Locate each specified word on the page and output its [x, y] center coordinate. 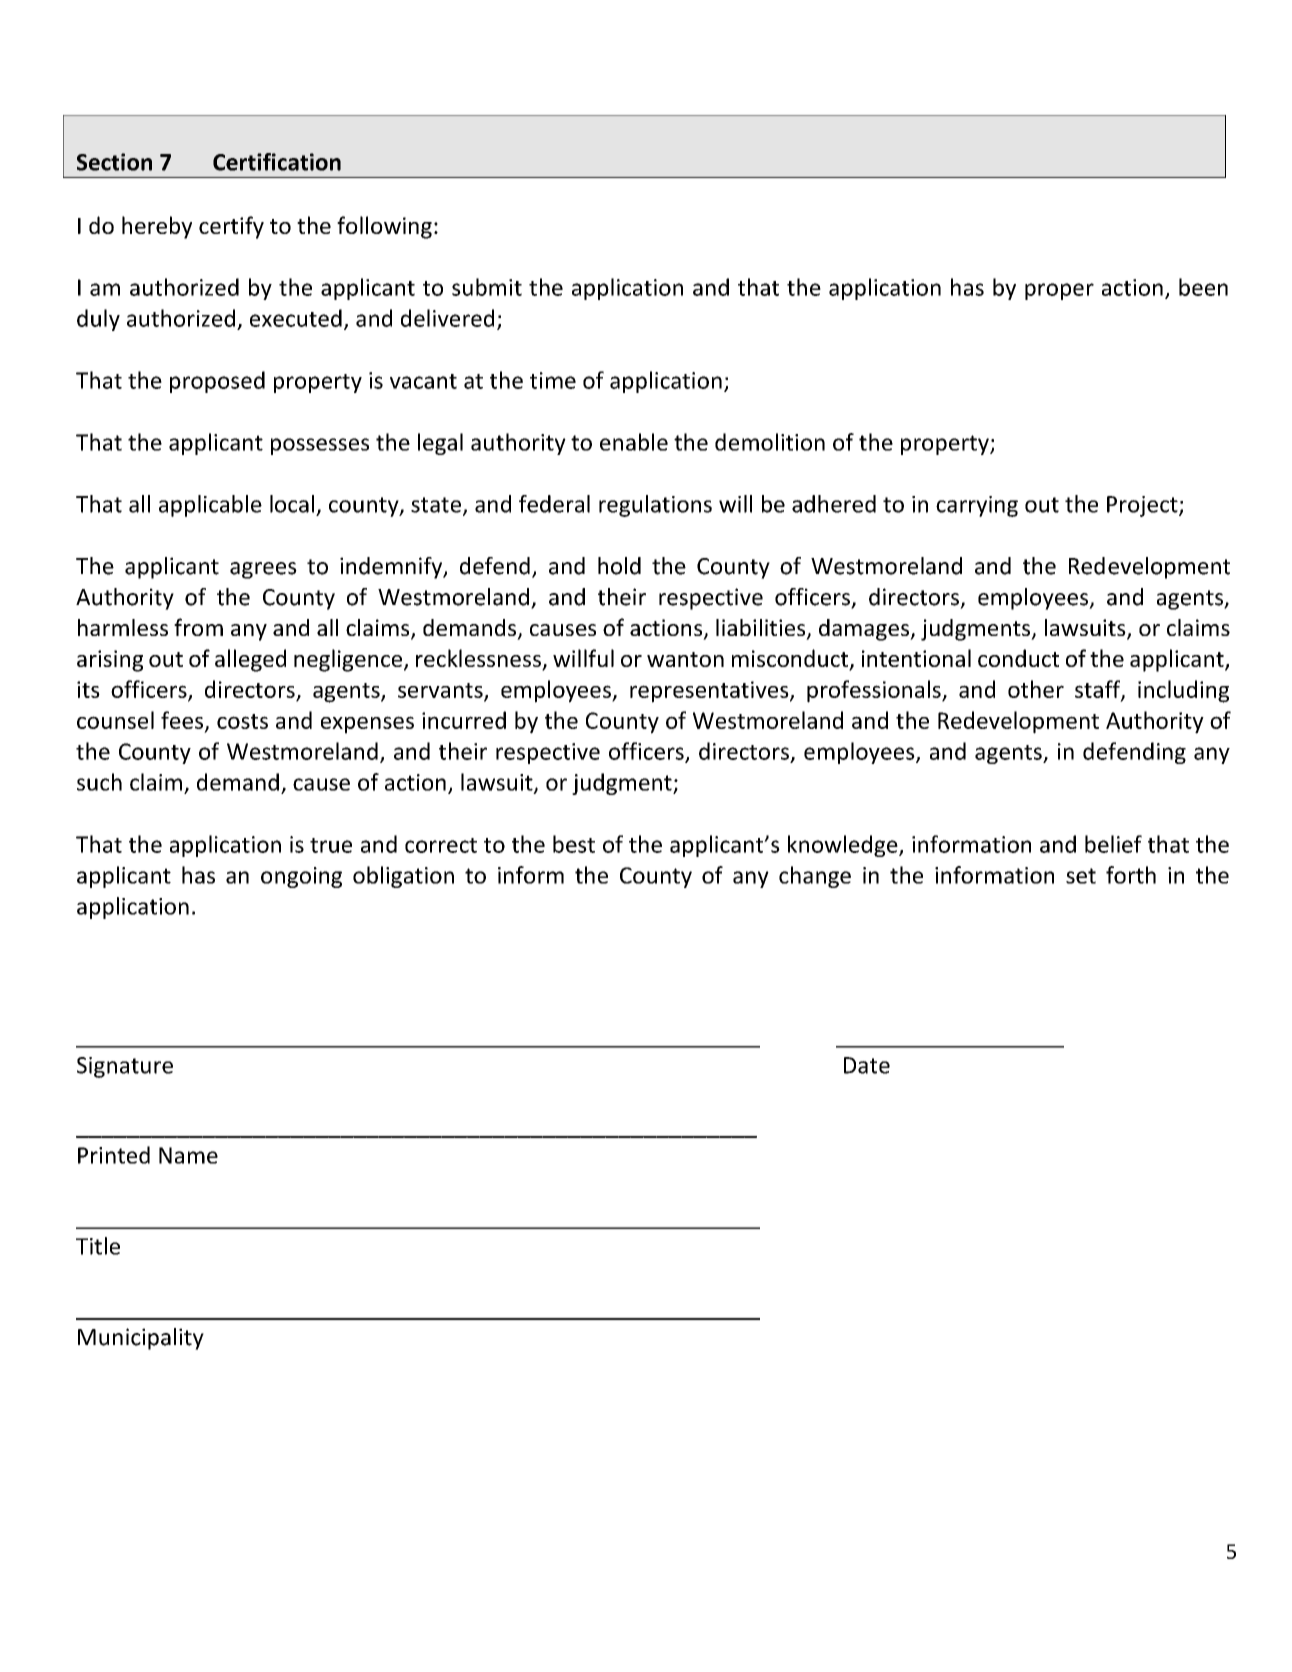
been [1203, 287]
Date [867, 1065]
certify [231, 227]
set [1081, 876]
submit [487, 287]
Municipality [141, 1339]
